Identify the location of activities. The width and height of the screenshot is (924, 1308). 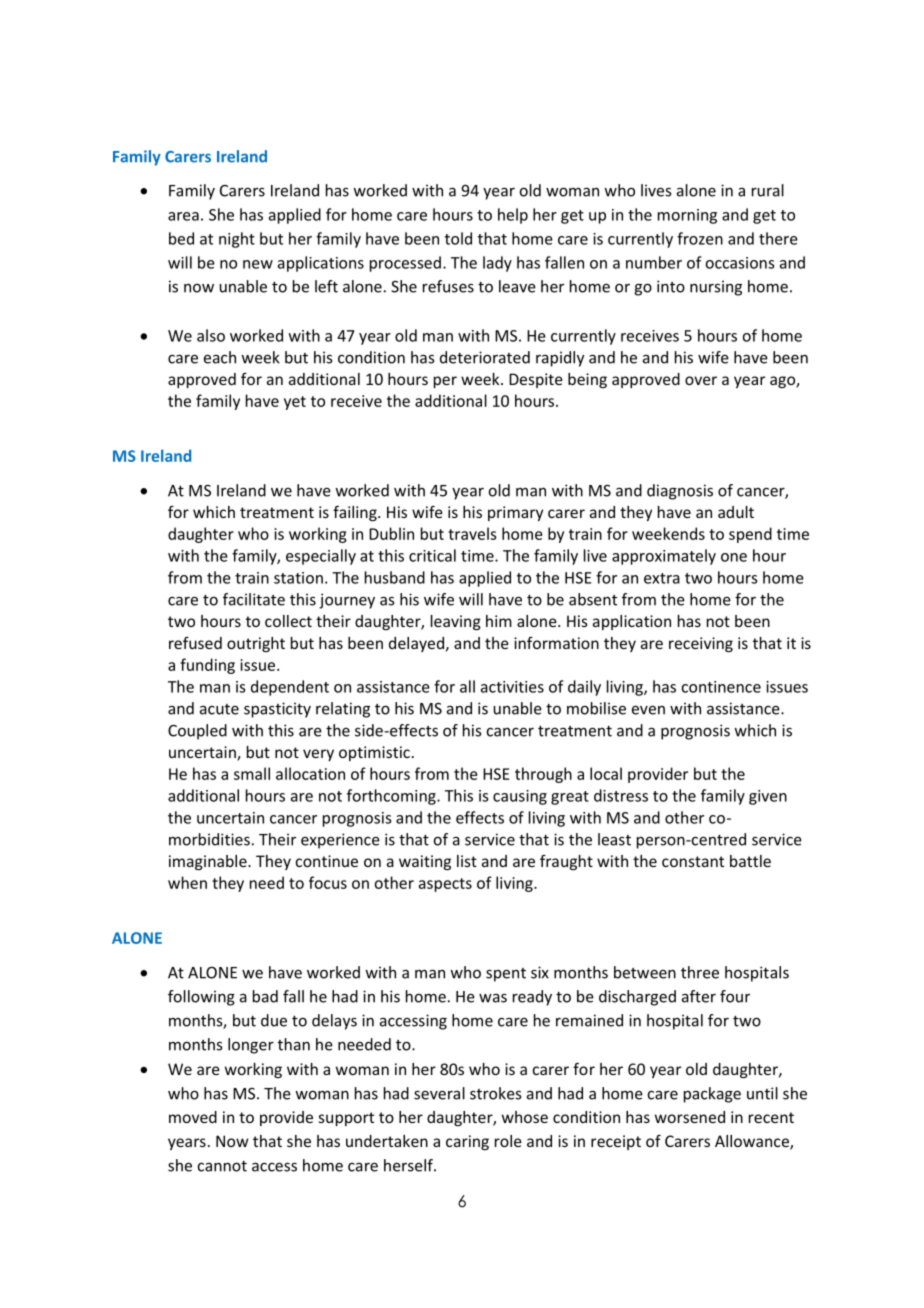
(512, 687).
